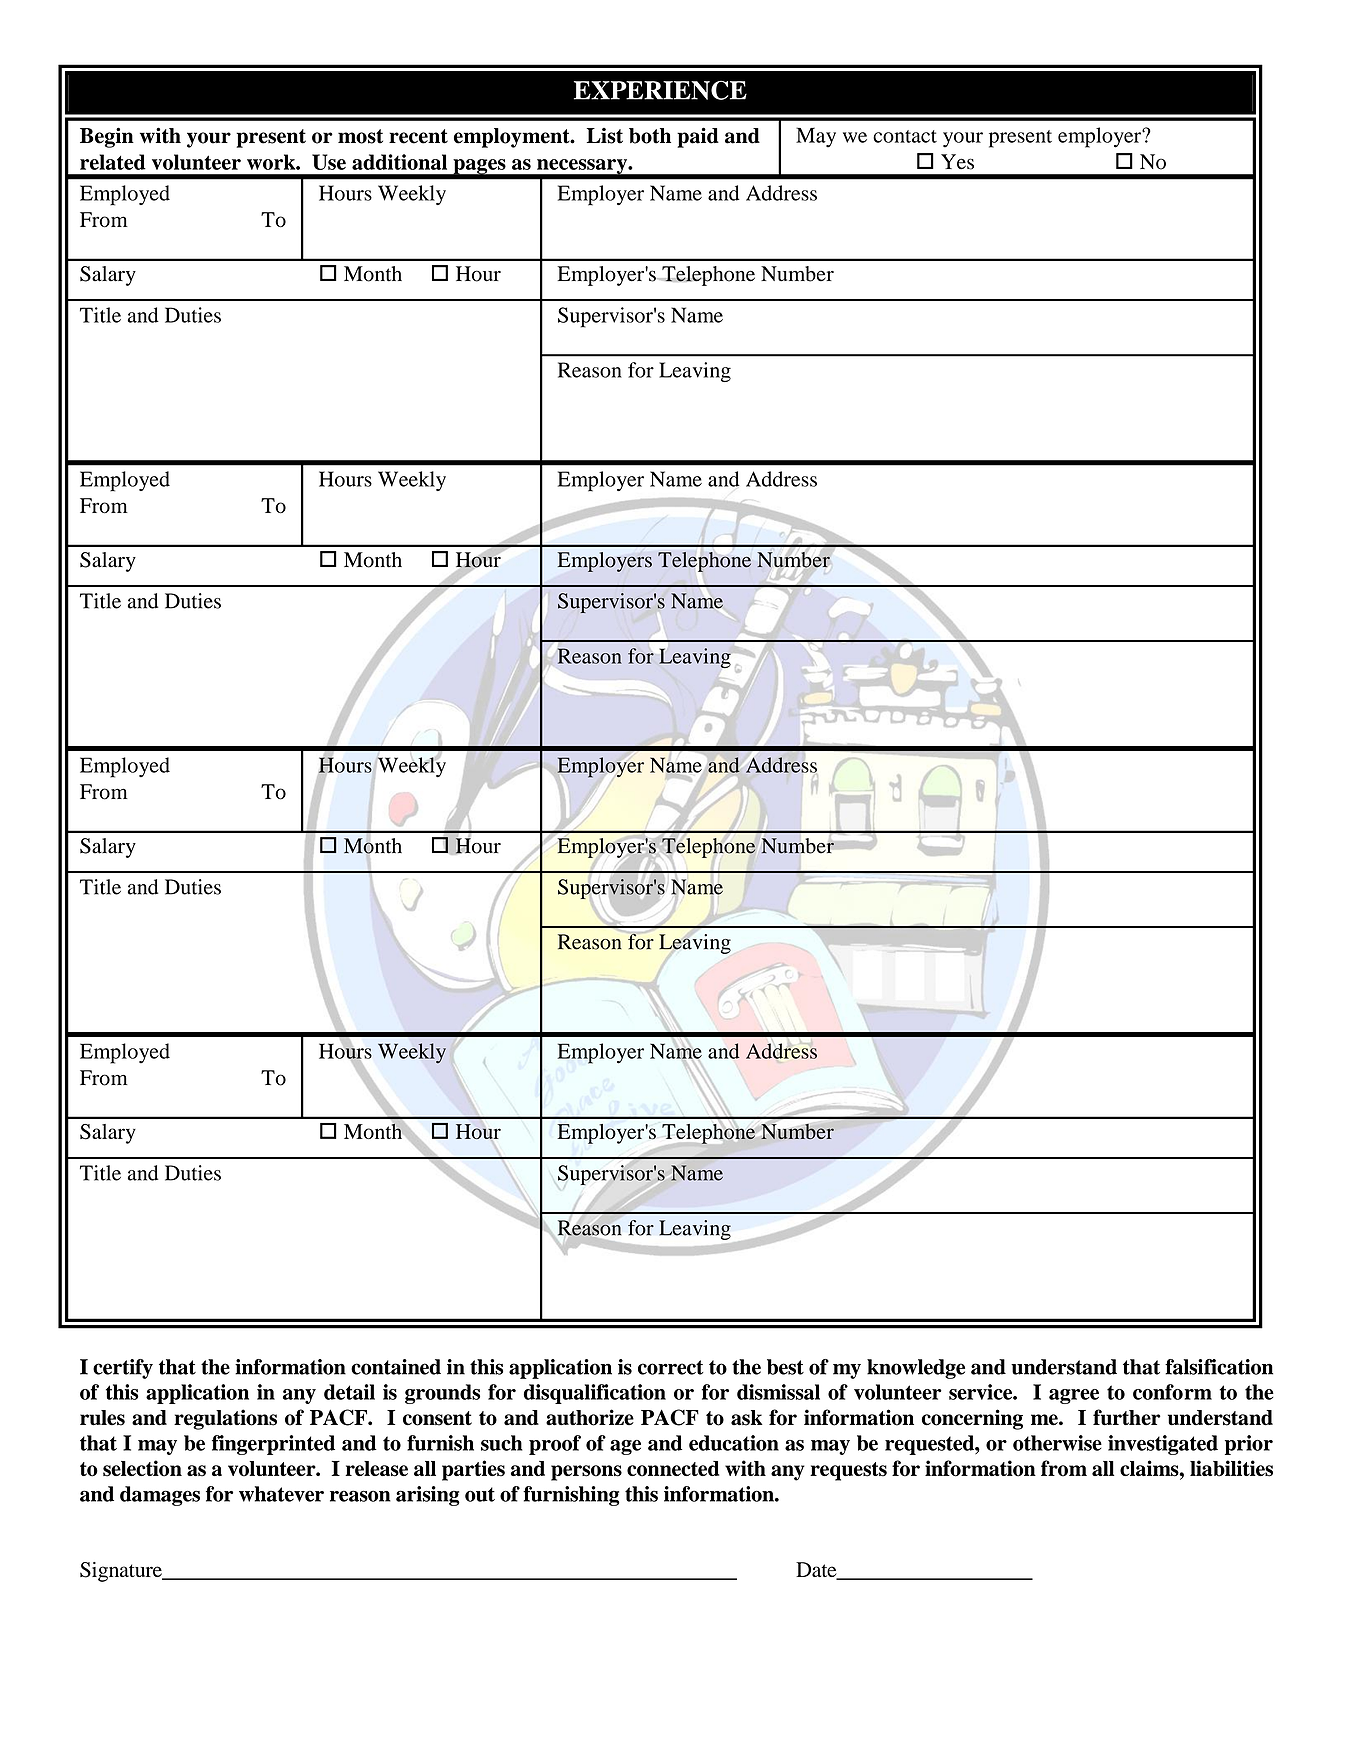  What do you see at coordinates (670, 1367) in the screenshot?
I see `correct` at bounding box center [670, 1367].
